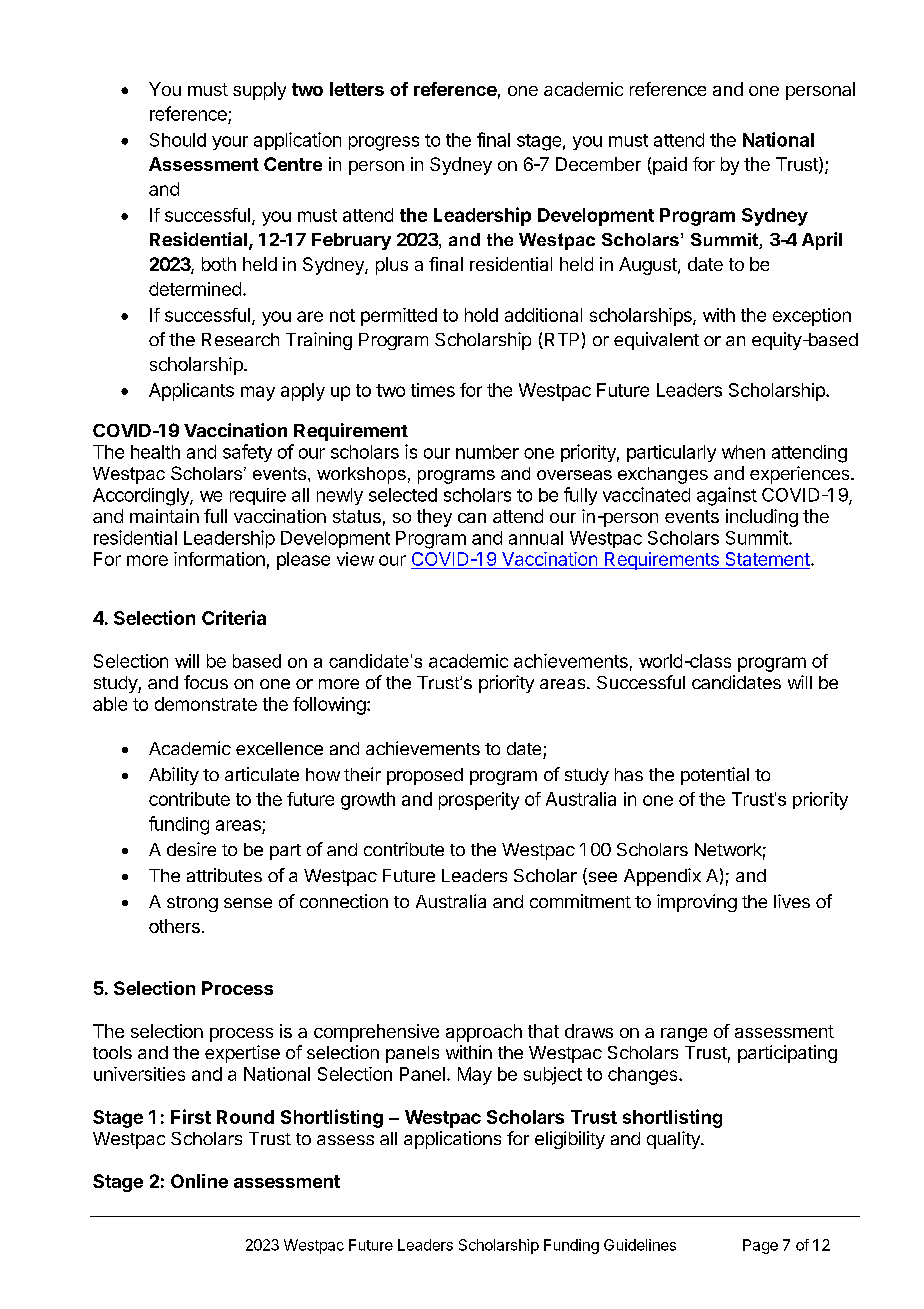 This screenshot has width=924, height=1309. Describe the element at coordinates (425, 776) in the screenshot. I see `proposed` at that location.
